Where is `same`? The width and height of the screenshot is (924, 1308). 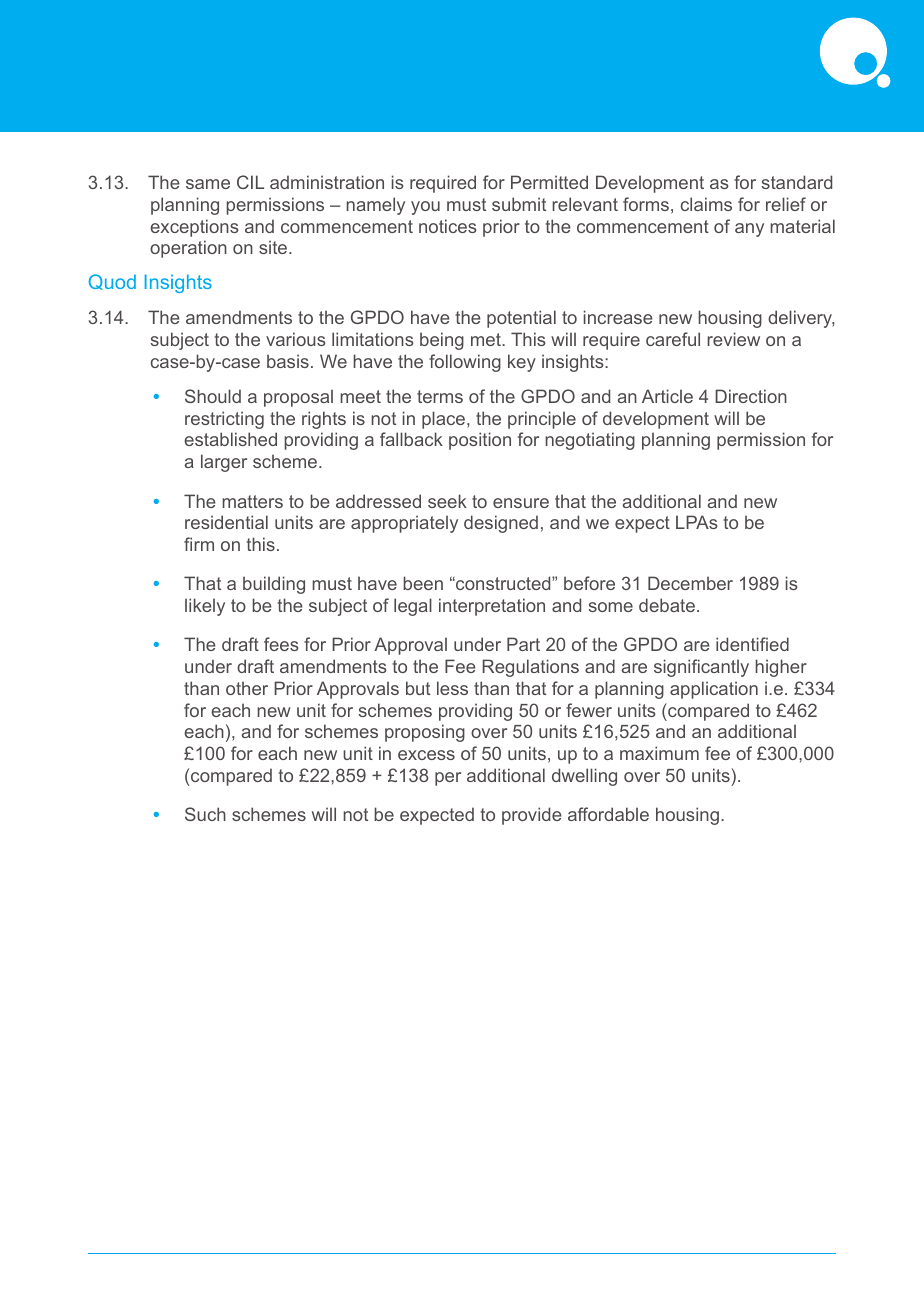
same is located at coordinates (208, 184).
